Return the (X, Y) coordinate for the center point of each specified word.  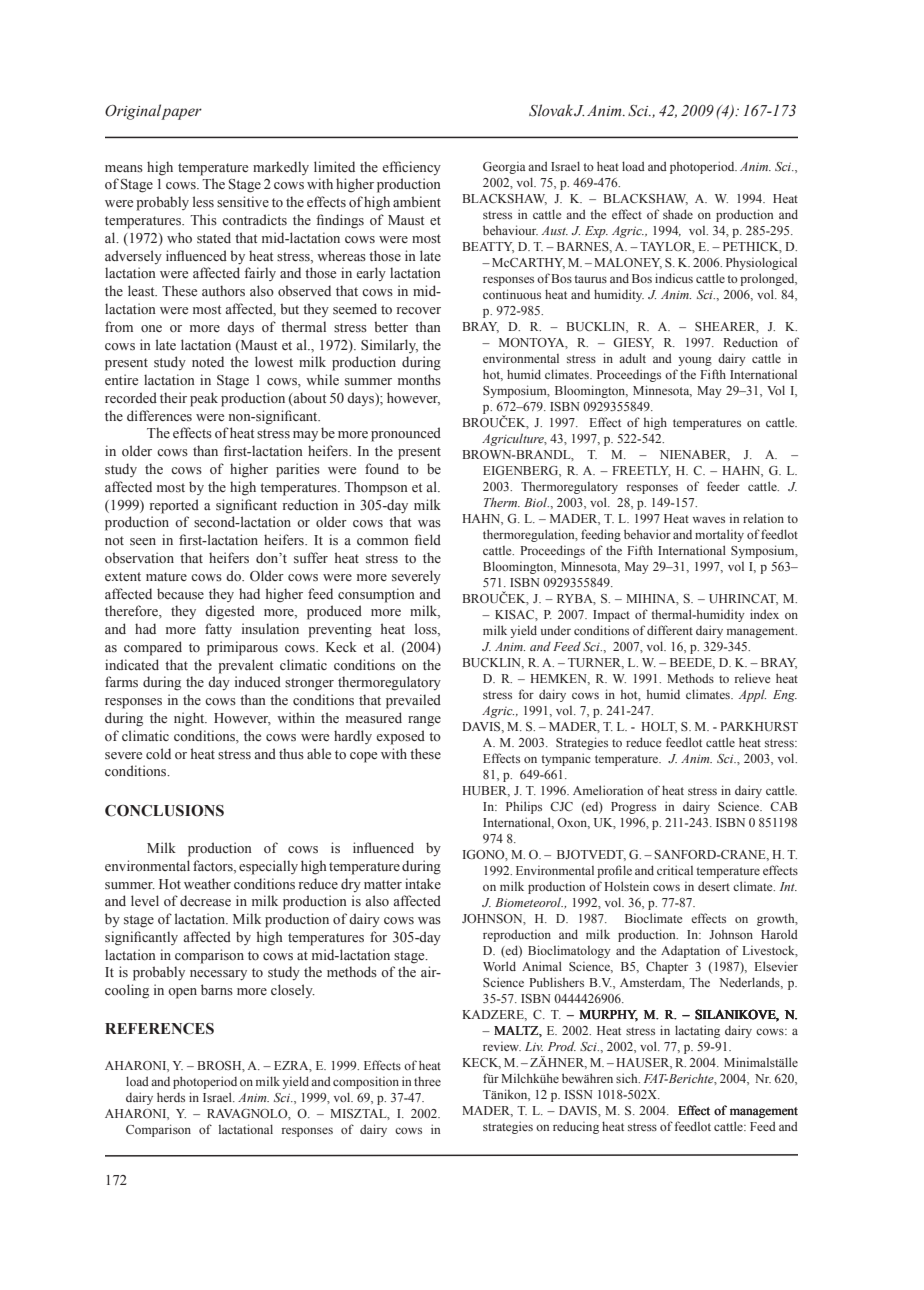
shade (678, 214)
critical (675, 870)
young (695, 361)
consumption (376, 595)
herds (171, 1097)
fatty (218, 630)
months (419, 379)
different (670, 630)
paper (181, 114)
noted (208, 362)
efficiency (411, 168)
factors (214, 866)
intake (423, 883)
